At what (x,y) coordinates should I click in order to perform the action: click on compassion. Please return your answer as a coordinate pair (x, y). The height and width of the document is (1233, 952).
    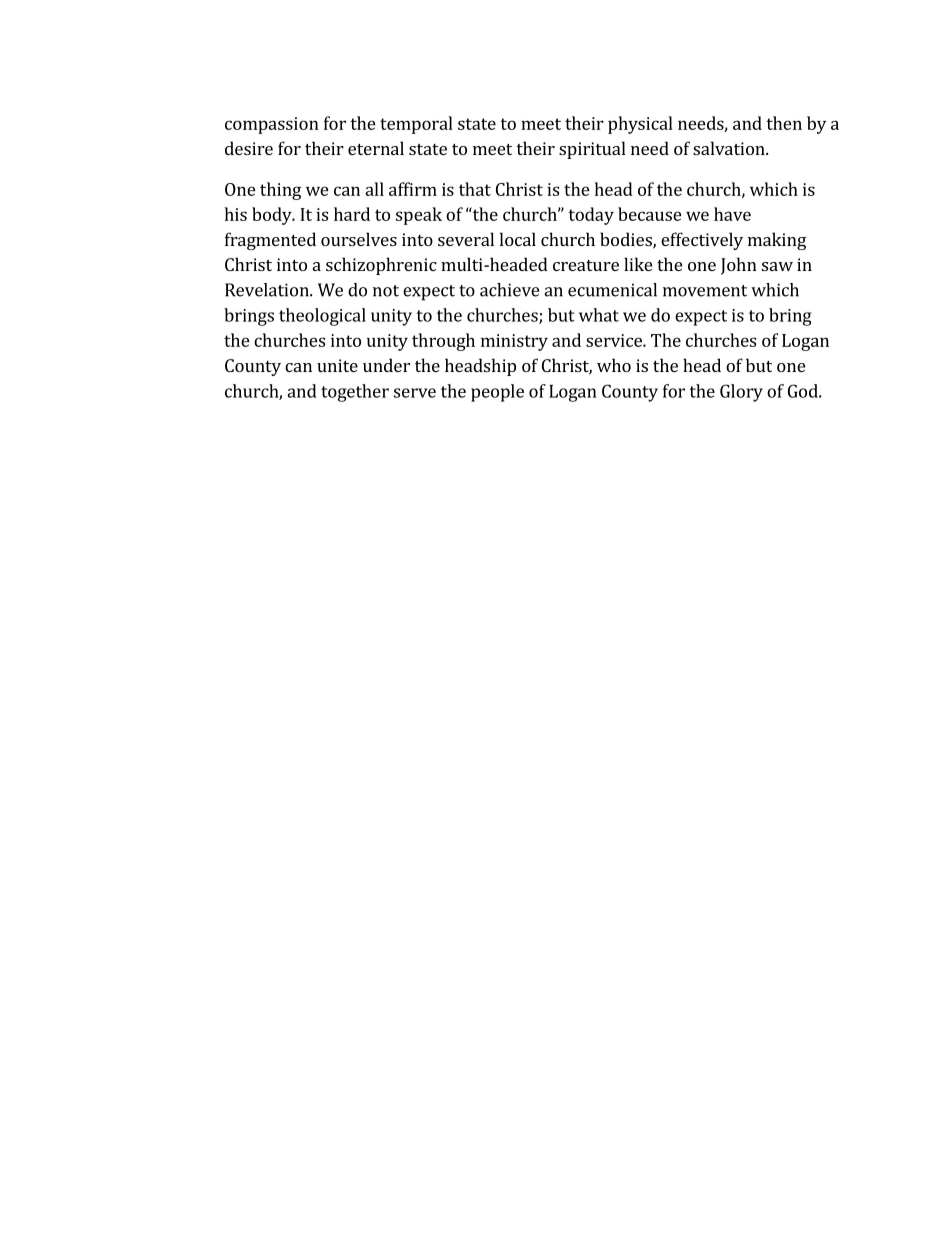
    Looking at the image, I should click on (272, 125).
